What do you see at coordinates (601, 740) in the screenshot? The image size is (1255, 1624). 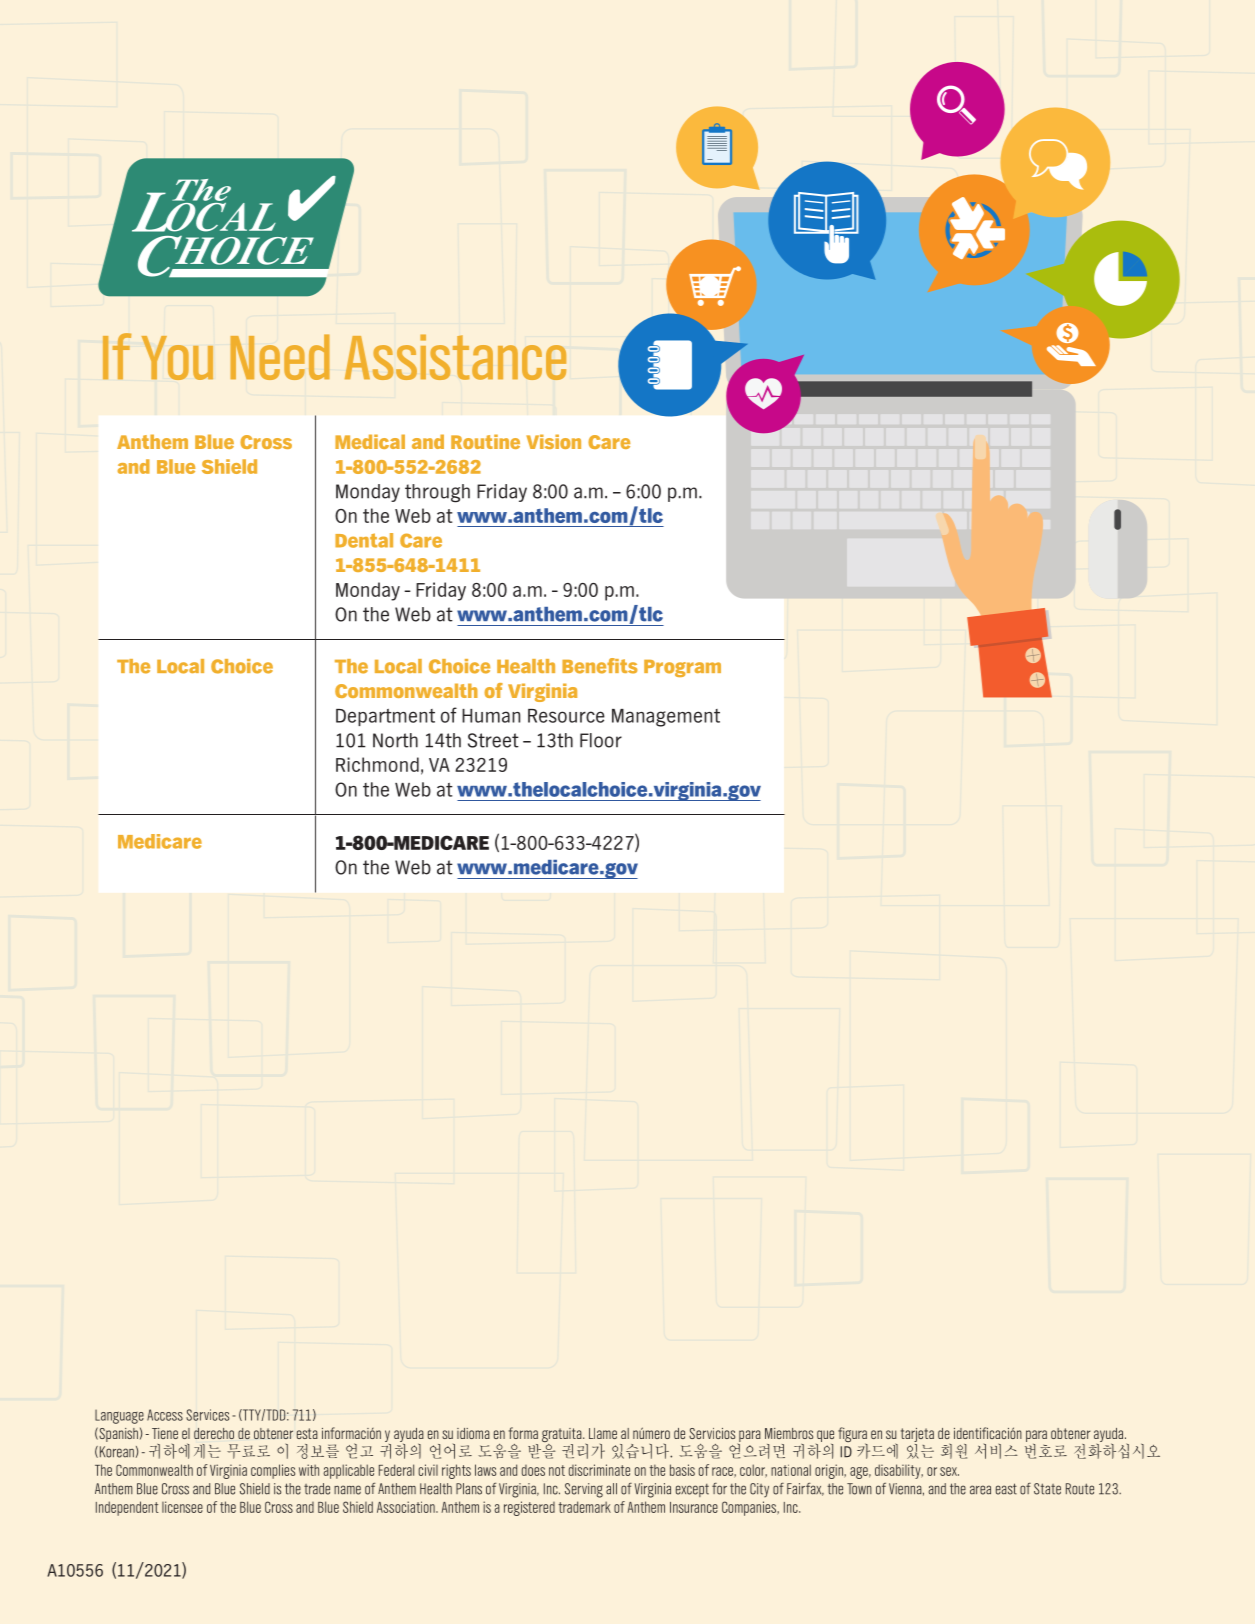 I see `Floor` at bounding box center [601, 740].
